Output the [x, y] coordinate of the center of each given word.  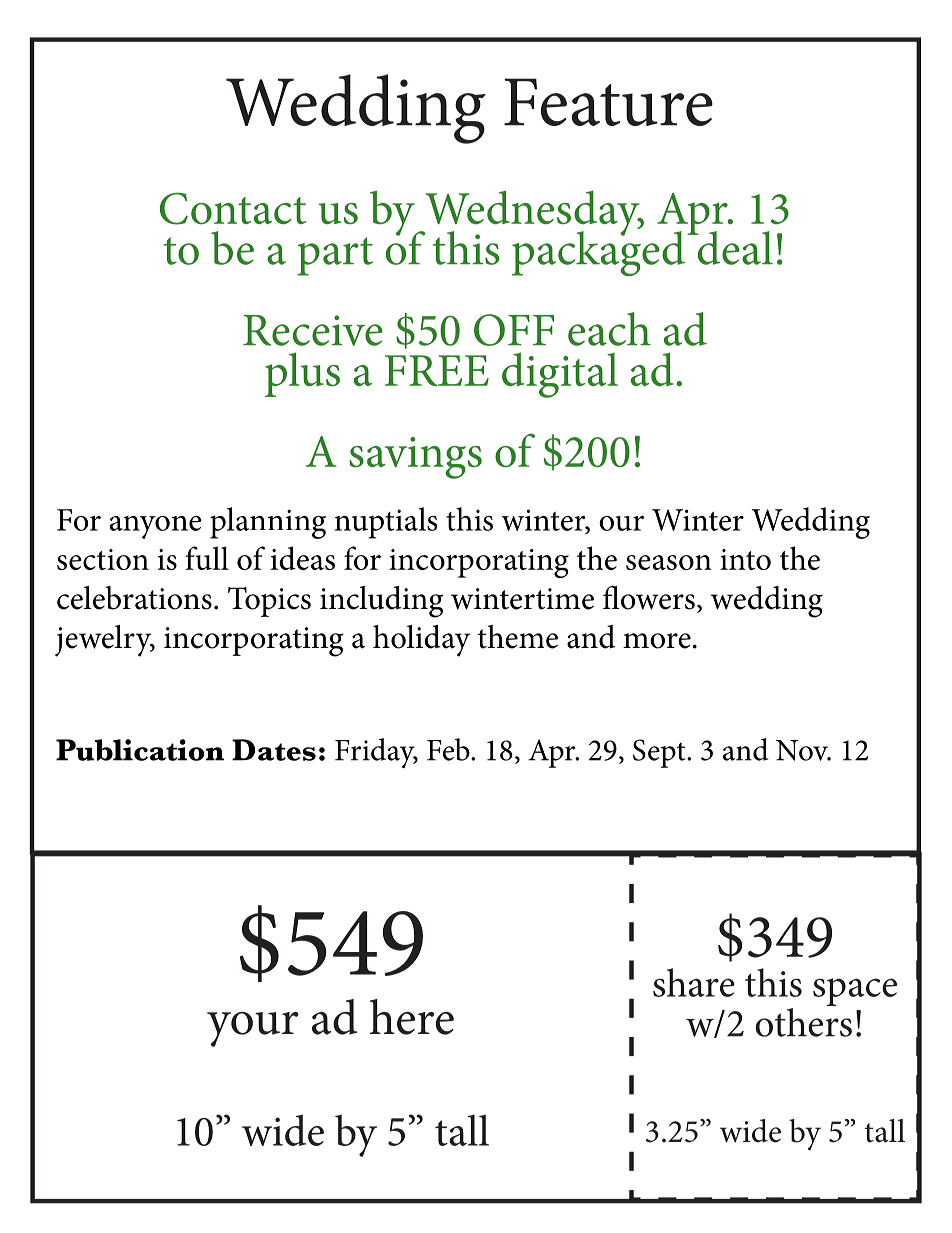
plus [302, 374]
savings [415, 458]
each [609, 329]
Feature [608, 102]
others [803, 1021]
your [253, 1029]
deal [734, 248]
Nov [803, 750]
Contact [233, 208]
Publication [140, 750]
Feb [449, 749]
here [412, 1017]
